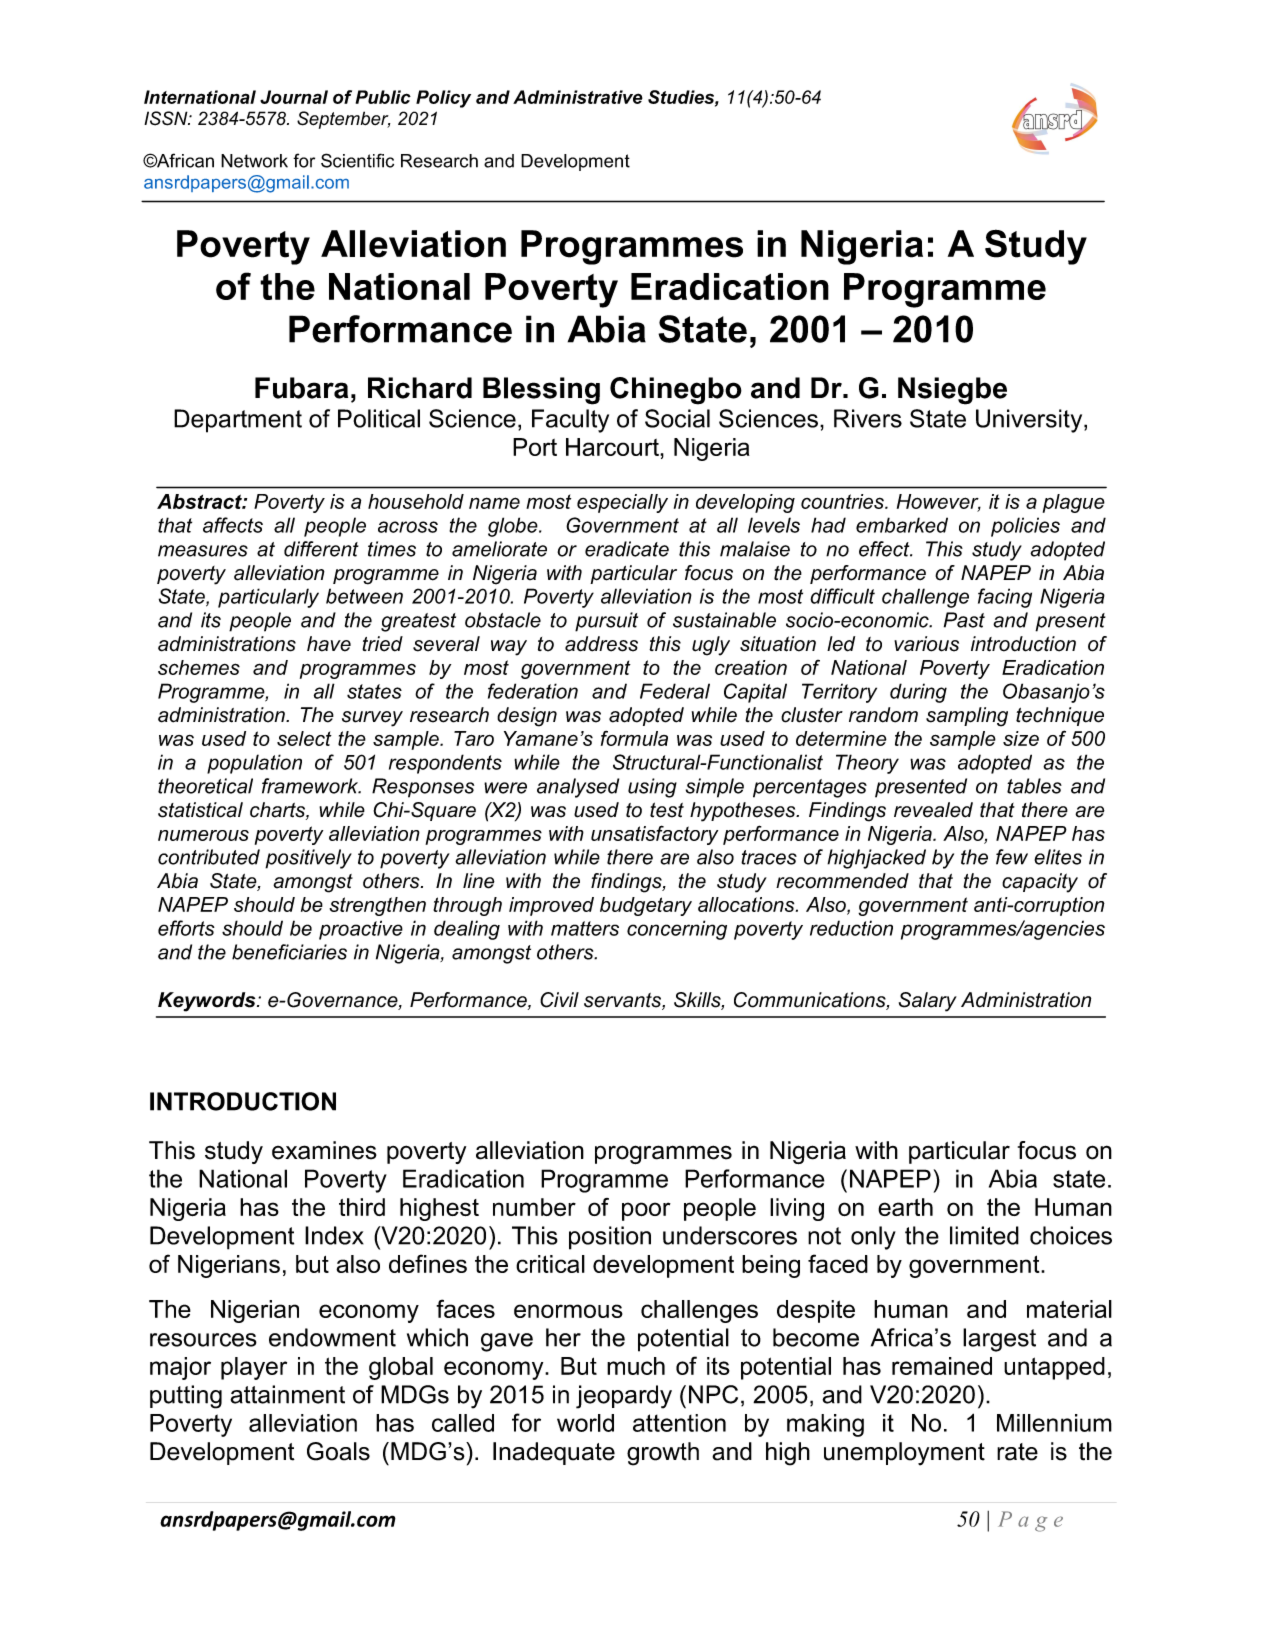 This page has width=1262, height=1633. I want to click on beneficiaries, so click(289, 952).
